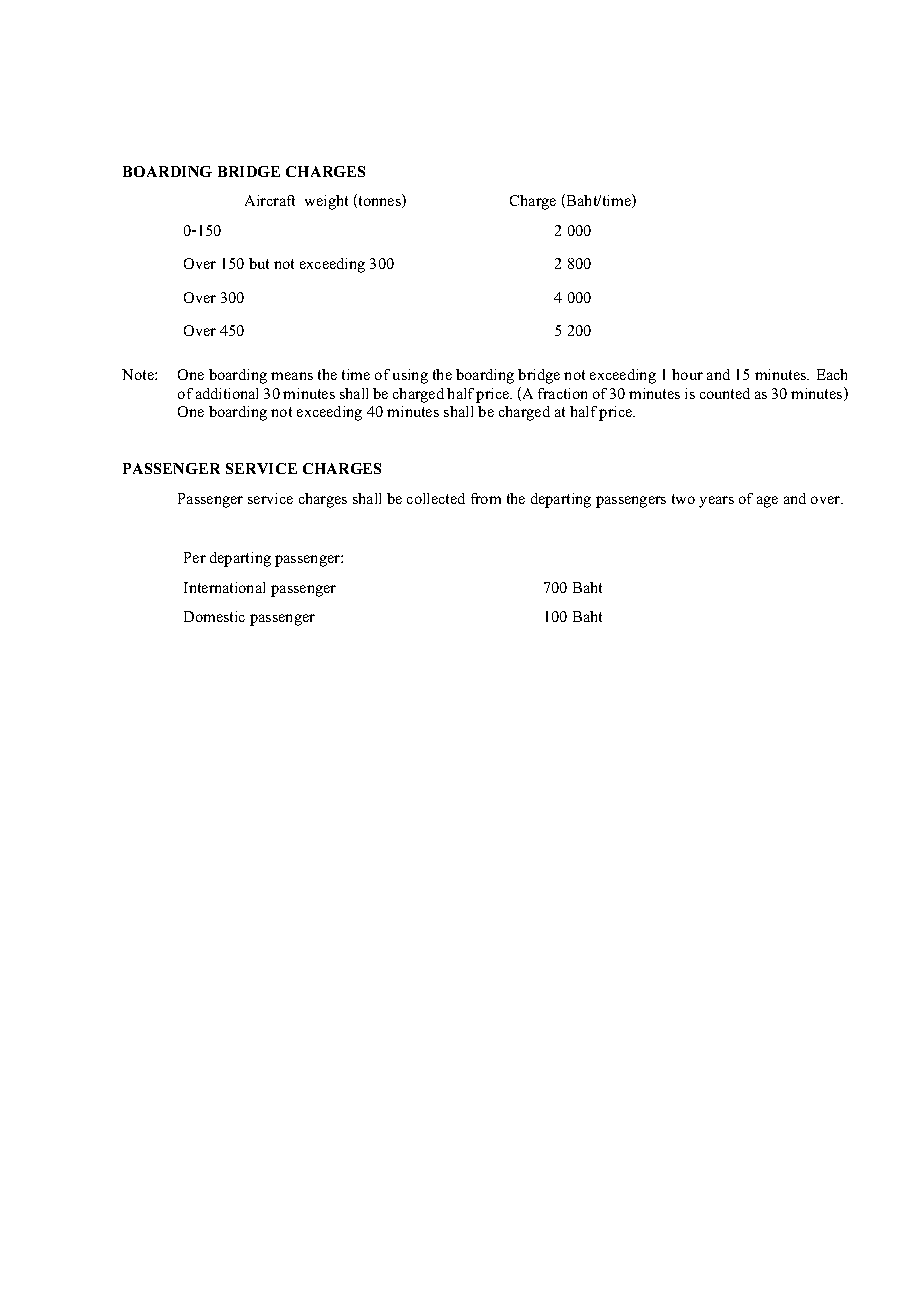 The image size is (924, 1308). Describe the element at coordinates (214, 616) in the image. I see `Domestic` at that location.
